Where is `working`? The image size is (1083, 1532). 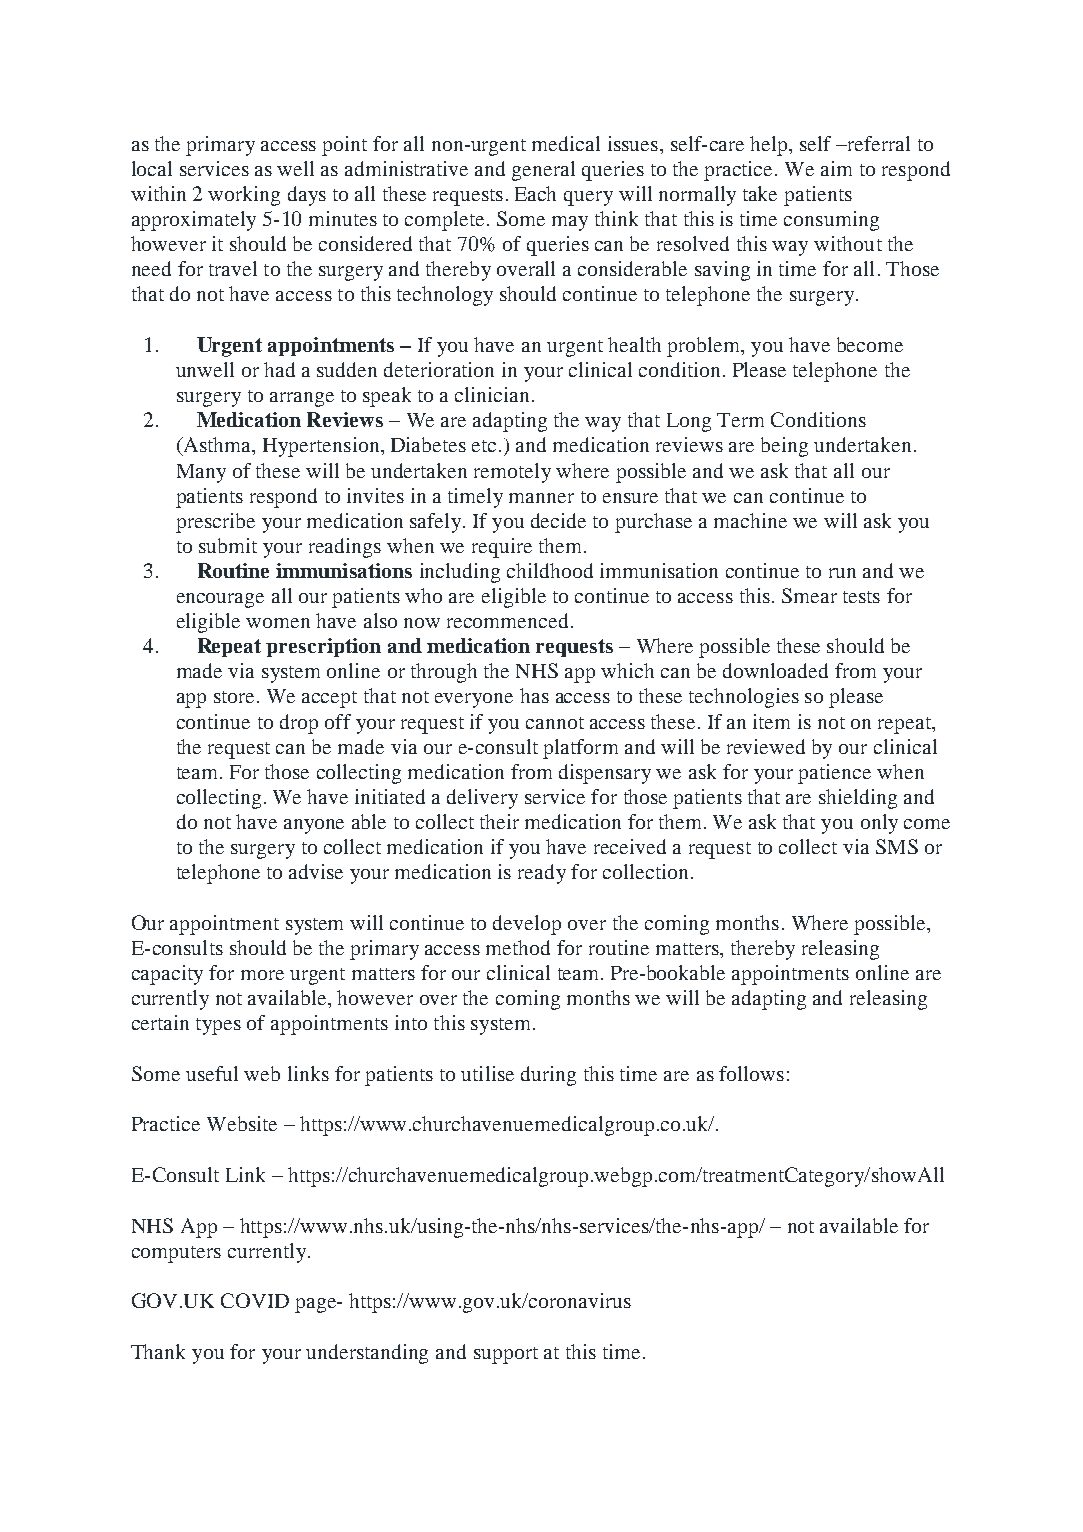 working is located at coordinates (244, 196).
